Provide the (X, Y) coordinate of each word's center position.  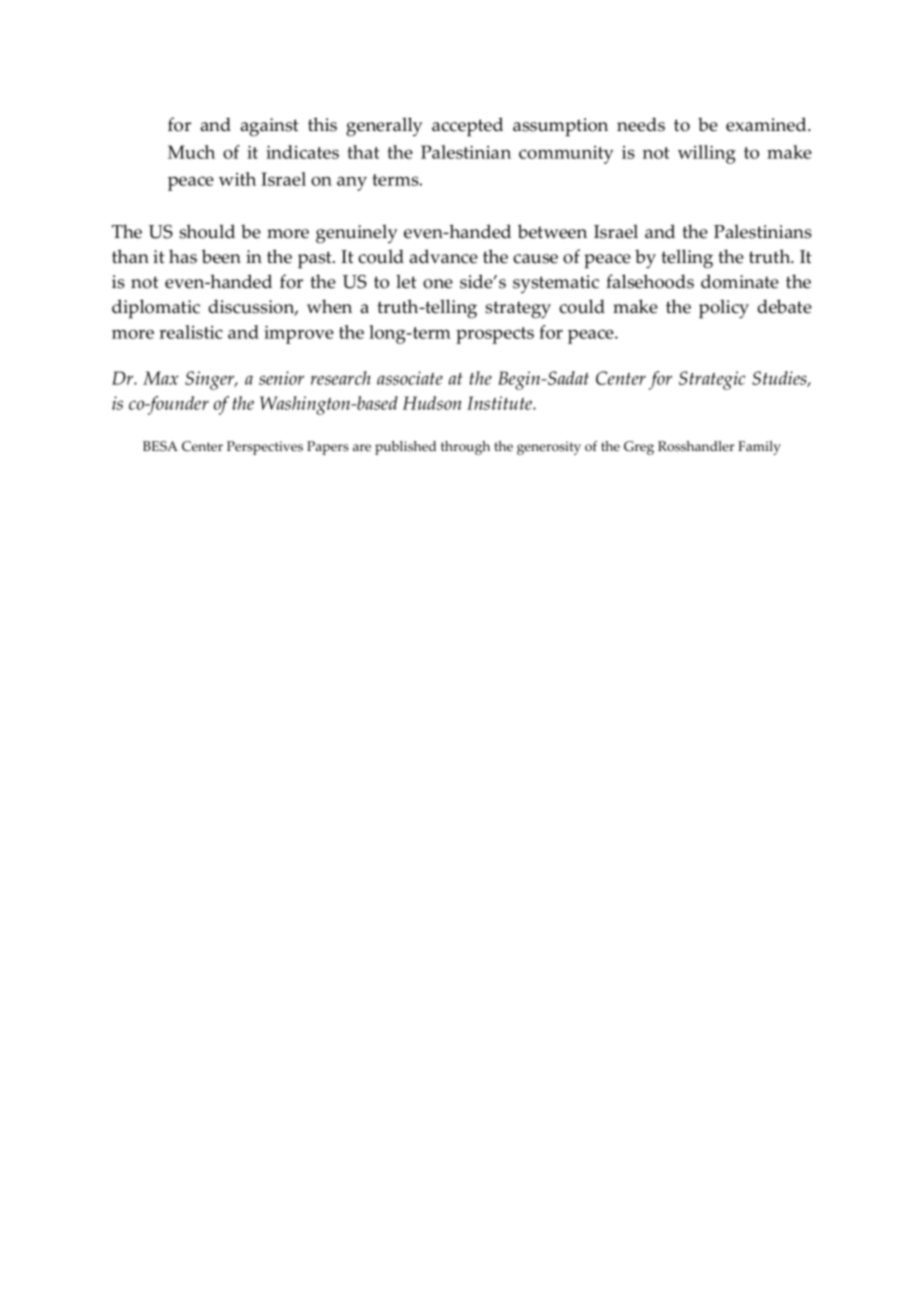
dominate (740, 281)
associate (410, 378)
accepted (467, 127)
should (207, 231)
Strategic (712, 380)
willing (707, 154)
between (552, 231)
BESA (160, 446)
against (269, 127)
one (438, 284)
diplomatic (156, 309)
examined (767, 124)
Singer (211, 380)
